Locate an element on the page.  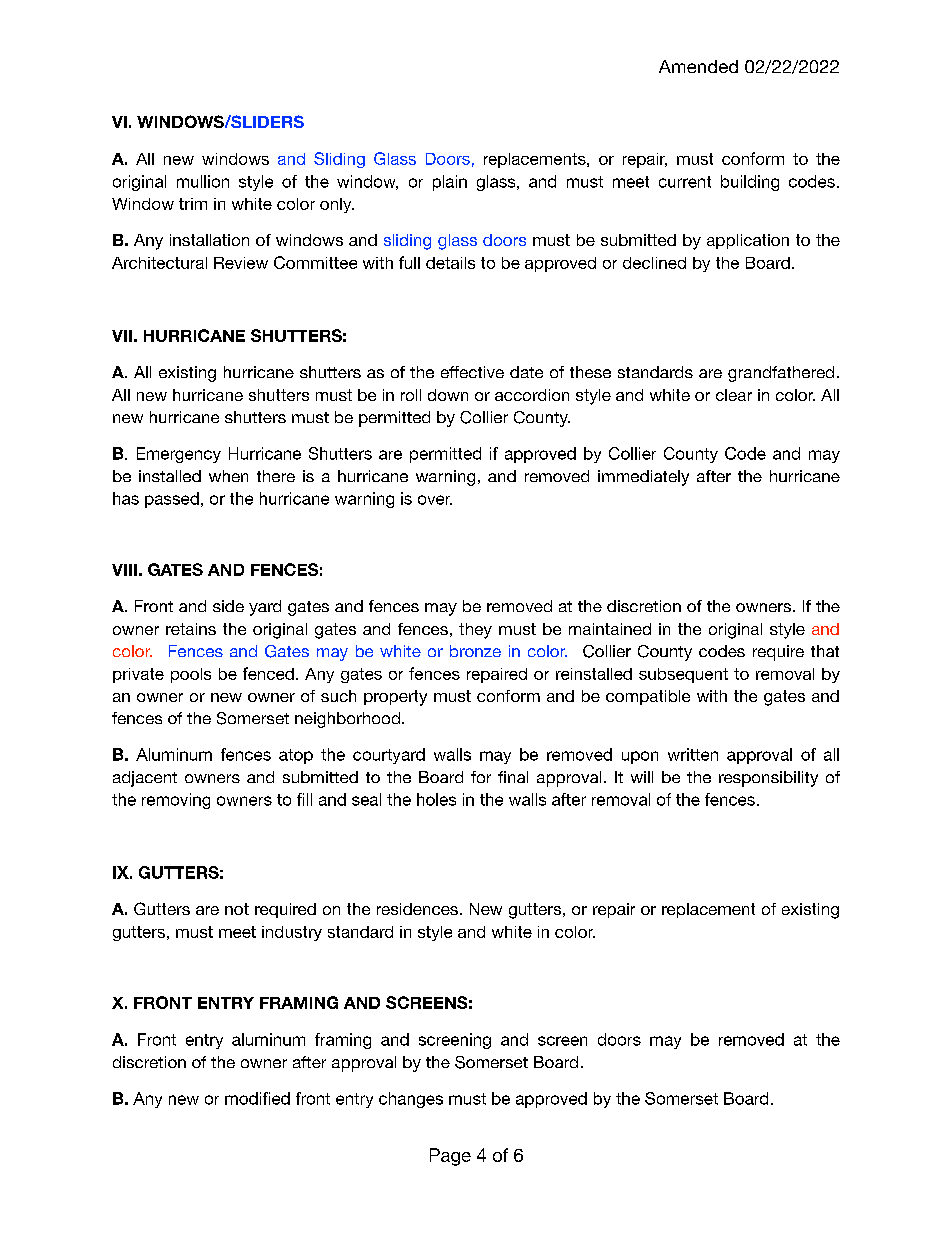
trim is located at coordinates (193, 204).
